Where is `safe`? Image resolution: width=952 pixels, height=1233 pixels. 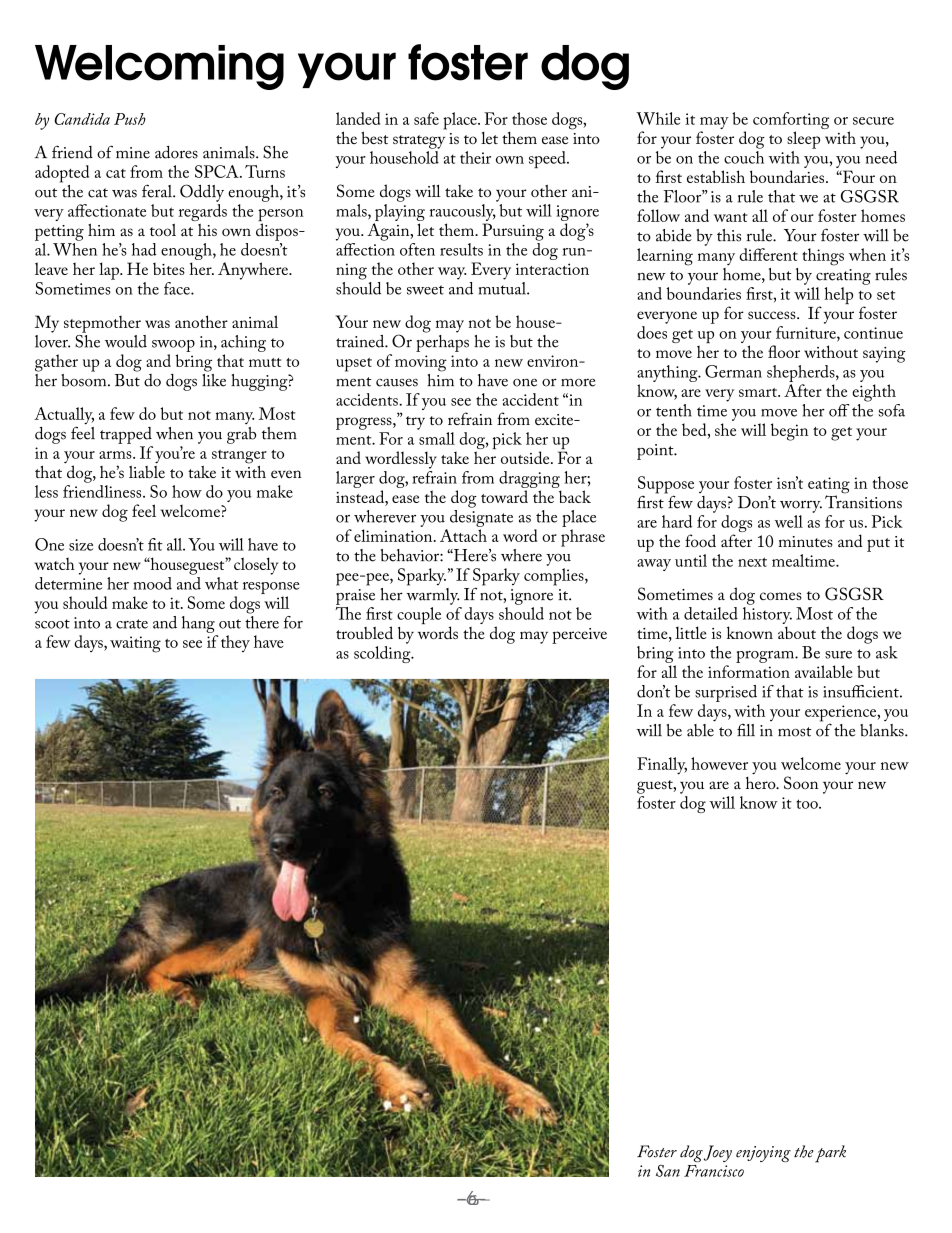 safe is located at coordinates (426, 118).
